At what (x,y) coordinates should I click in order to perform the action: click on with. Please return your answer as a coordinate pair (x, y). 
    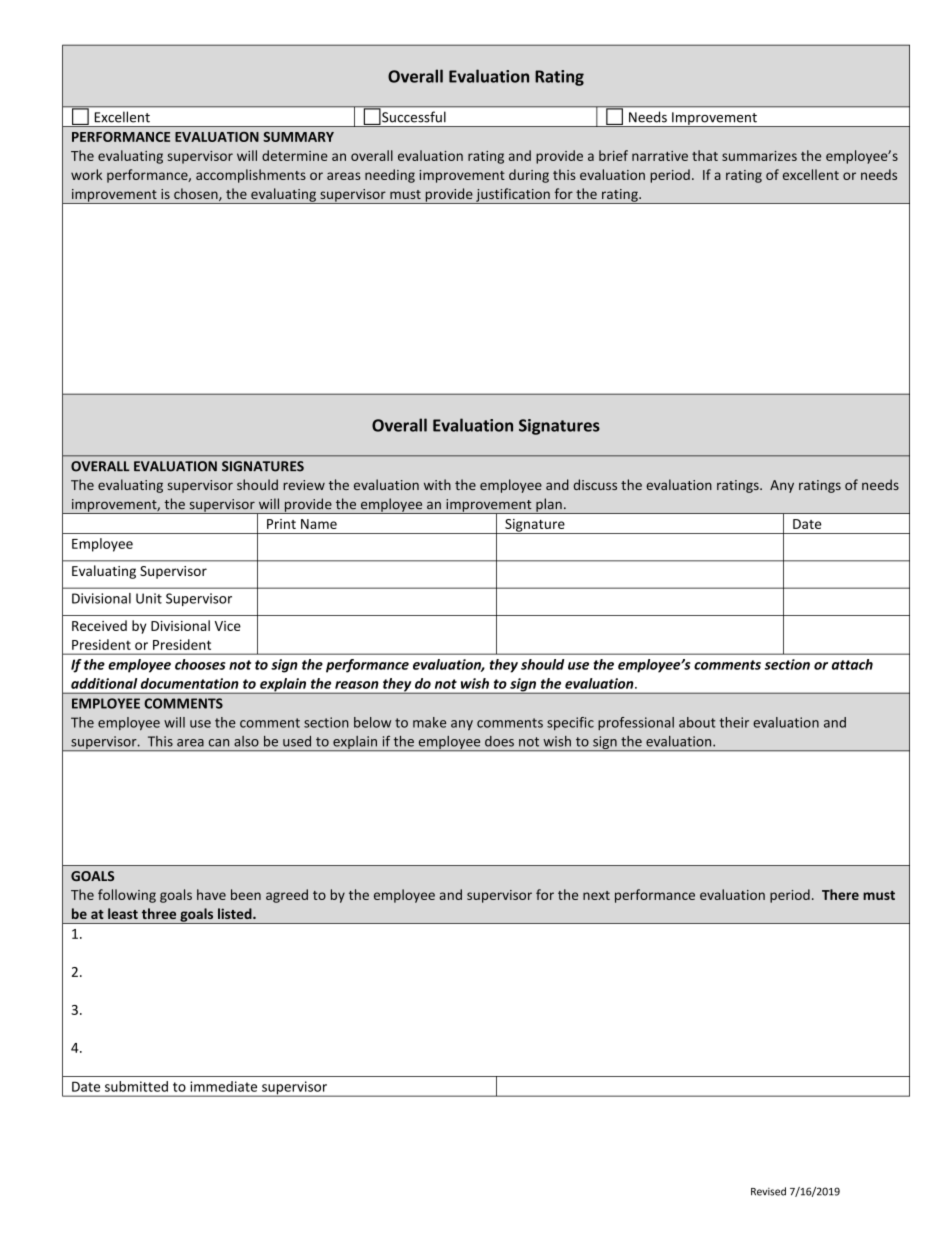
    Looking at the image, I should click on (437, 484).
